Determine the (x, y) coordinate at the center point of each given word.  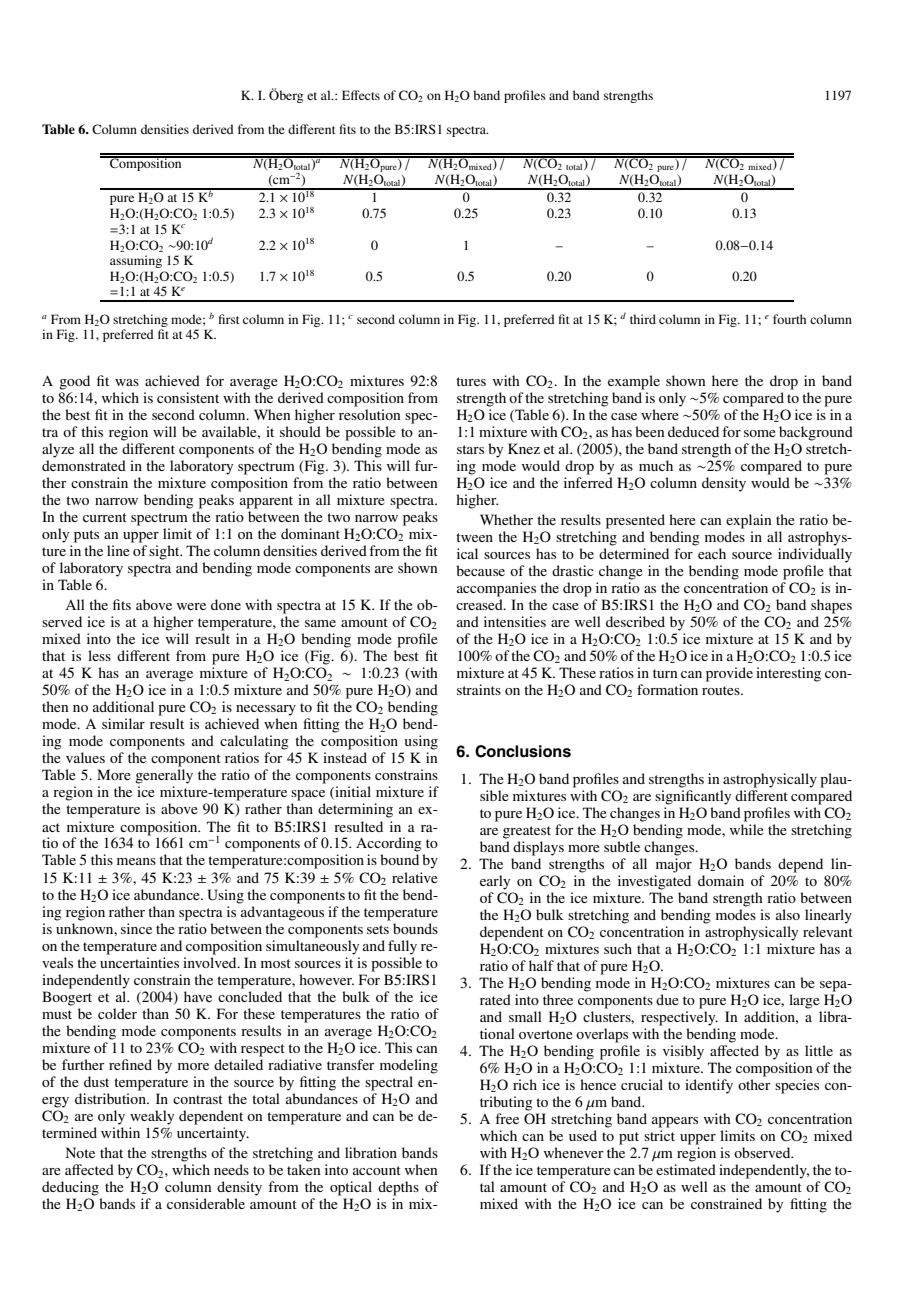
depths (398, 1188)
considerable (206, 1203)
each (712, 553)
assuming (136, 261)
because (480, 570)
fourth (789, 319)
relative (415, 877)
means (136, 861)
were (191, 606)
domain (721, 880)
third (643, 319)
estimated (686, 1169)
